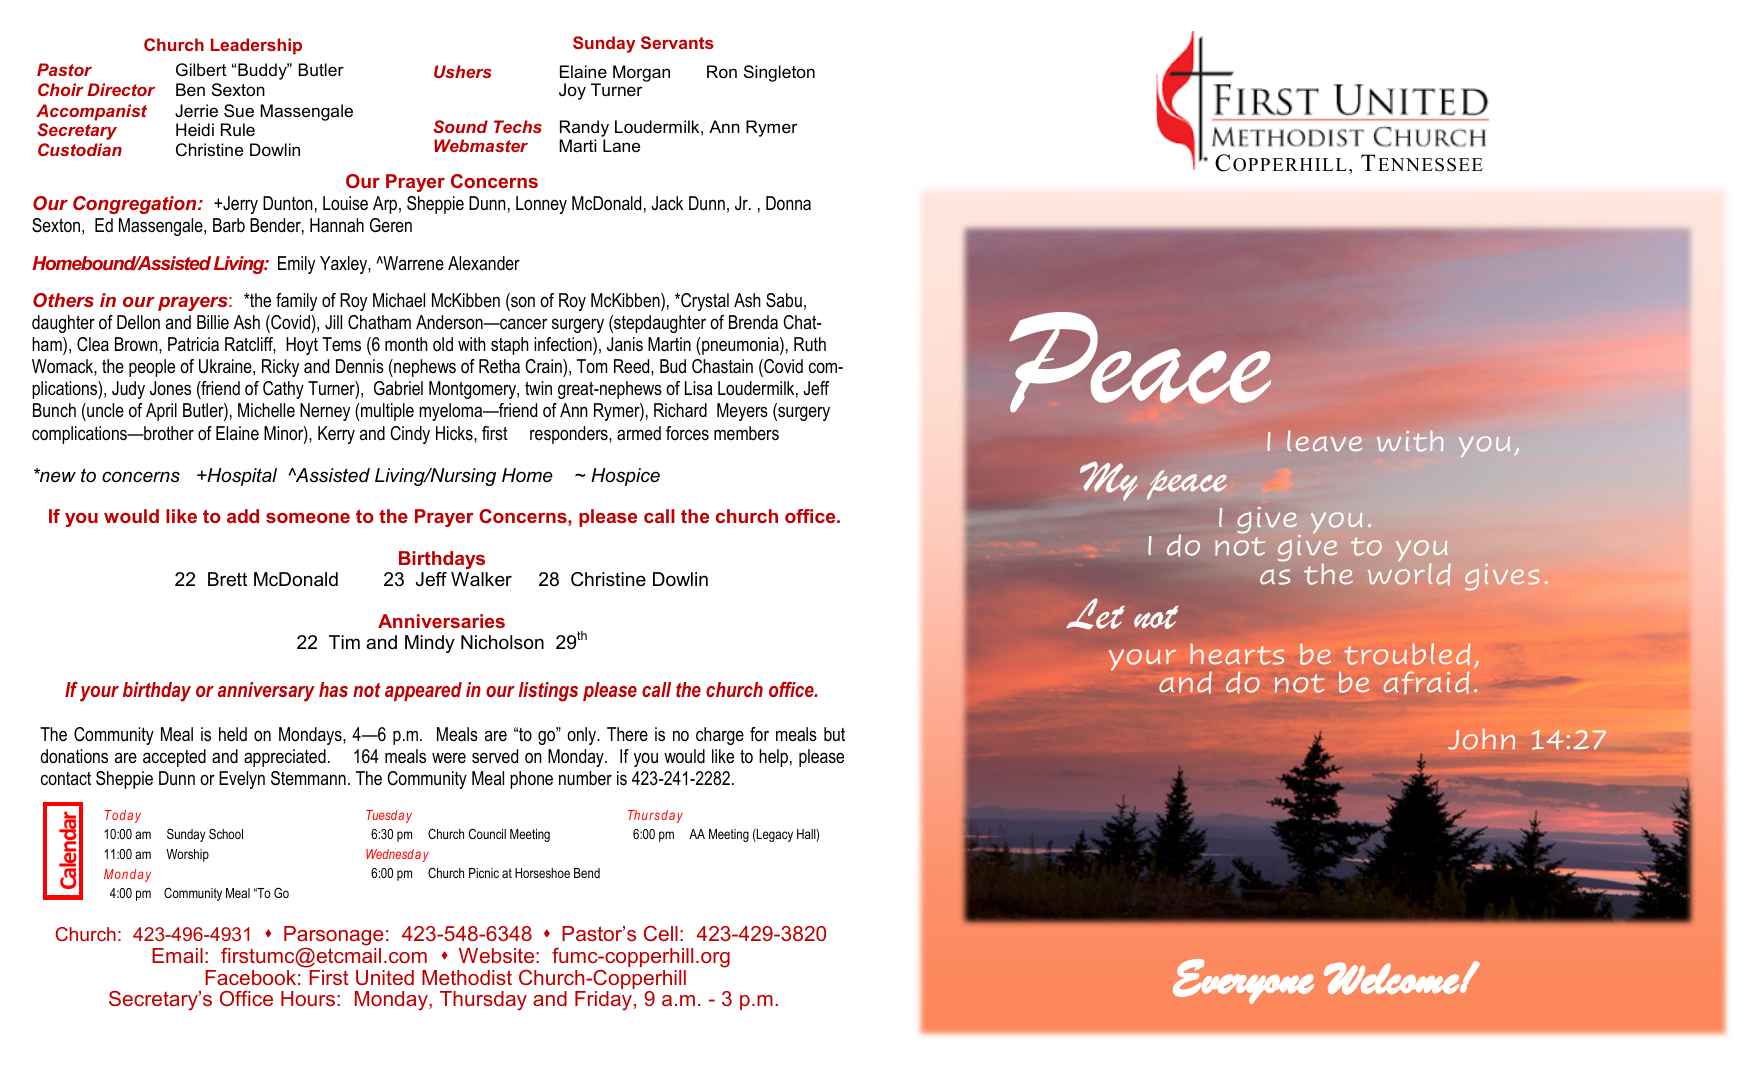 Image resolution: width=1764 pixels, height=1071 pixels. Describe the element at coordinates (722, 71) in the screenshot. I see `Ron` at that location.
